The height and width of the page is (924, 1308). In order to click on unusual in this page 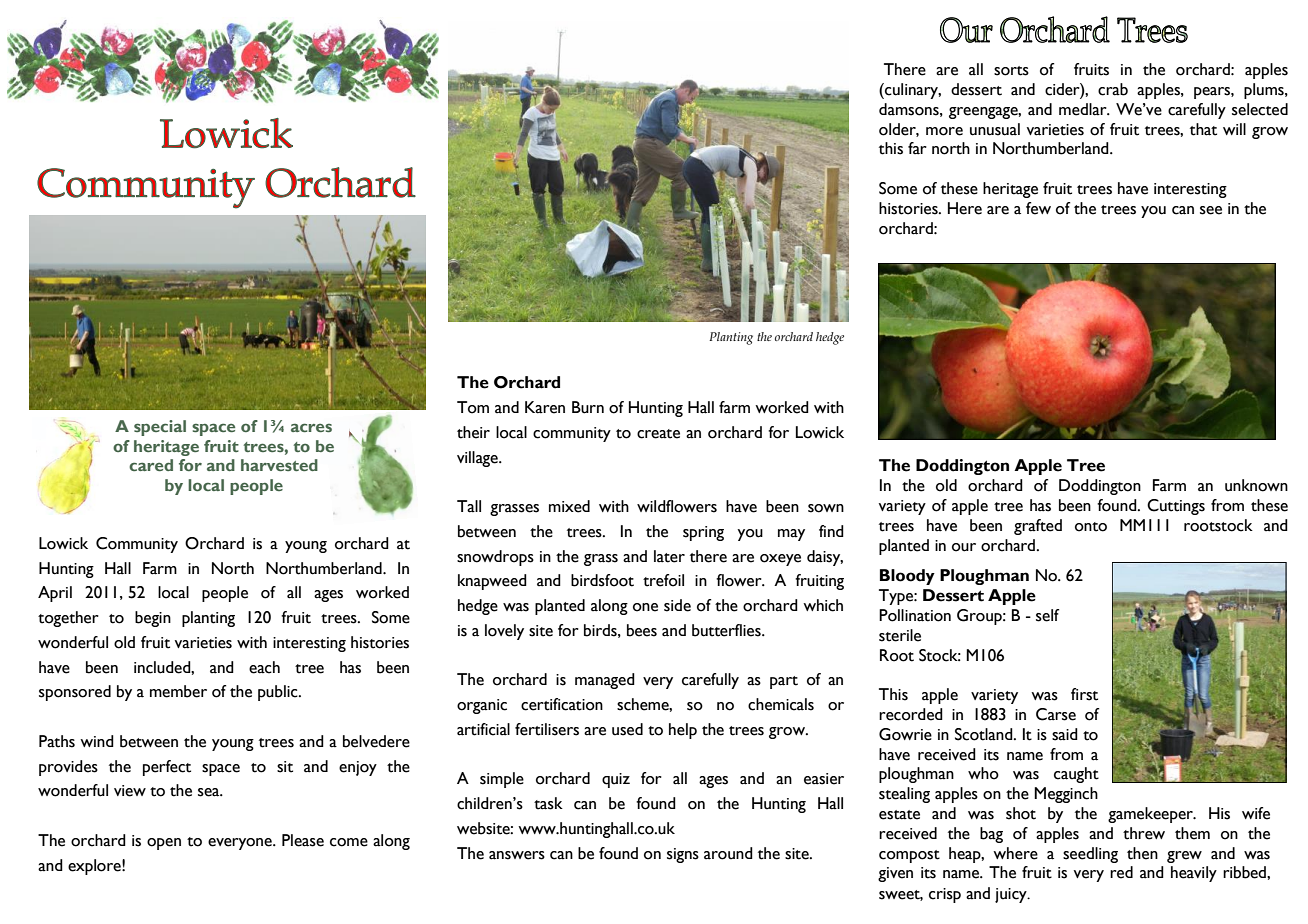, I will do `click(995, 129)`.
